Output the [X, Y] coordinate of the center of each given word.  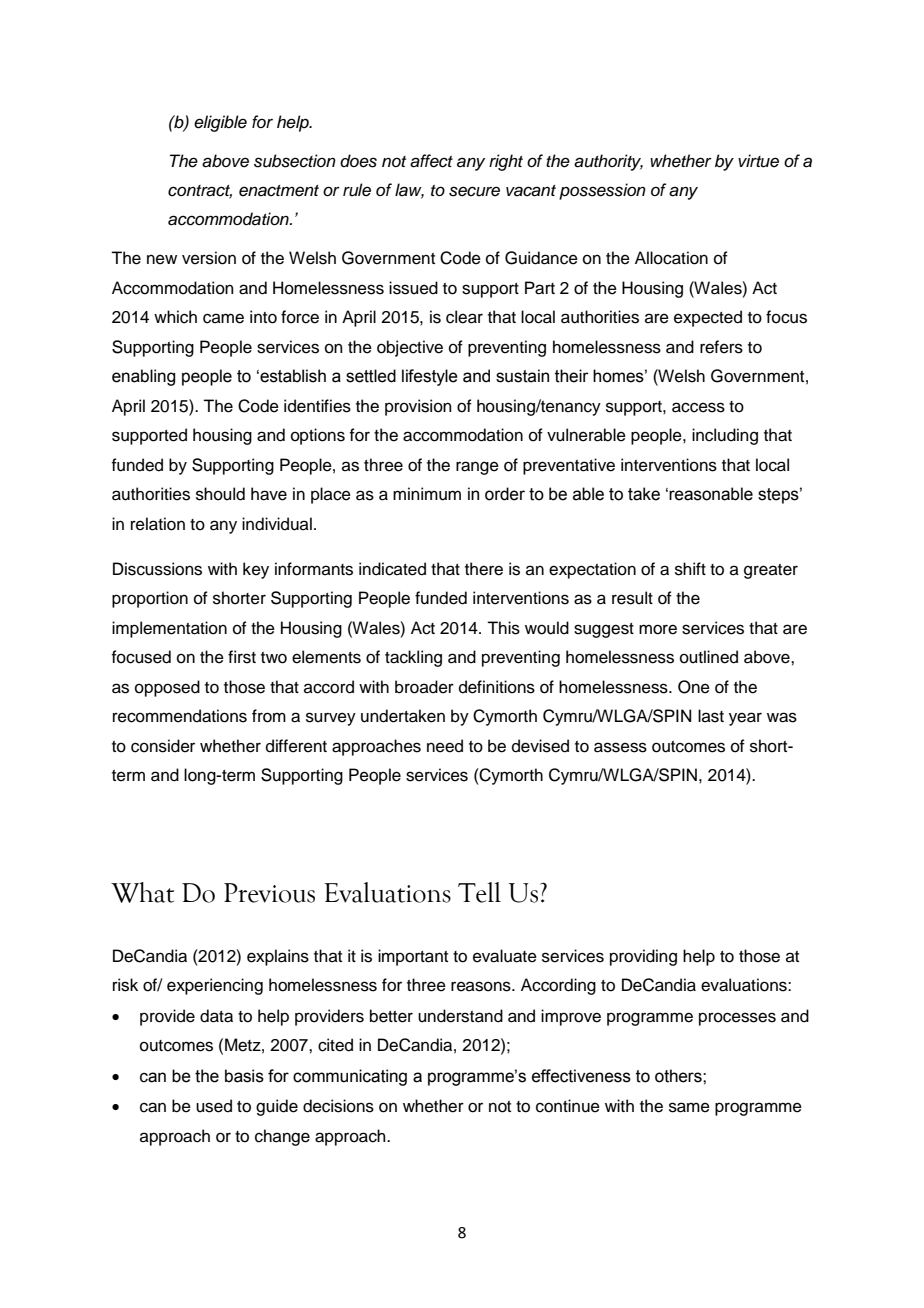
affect [431, 161]
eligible [220, 123]
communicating [350, 1077]
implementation [169, 629]
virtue [758, 161]
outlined [709, 657]
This [503, 628]
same [689, 1107]
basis [244, 1076]
